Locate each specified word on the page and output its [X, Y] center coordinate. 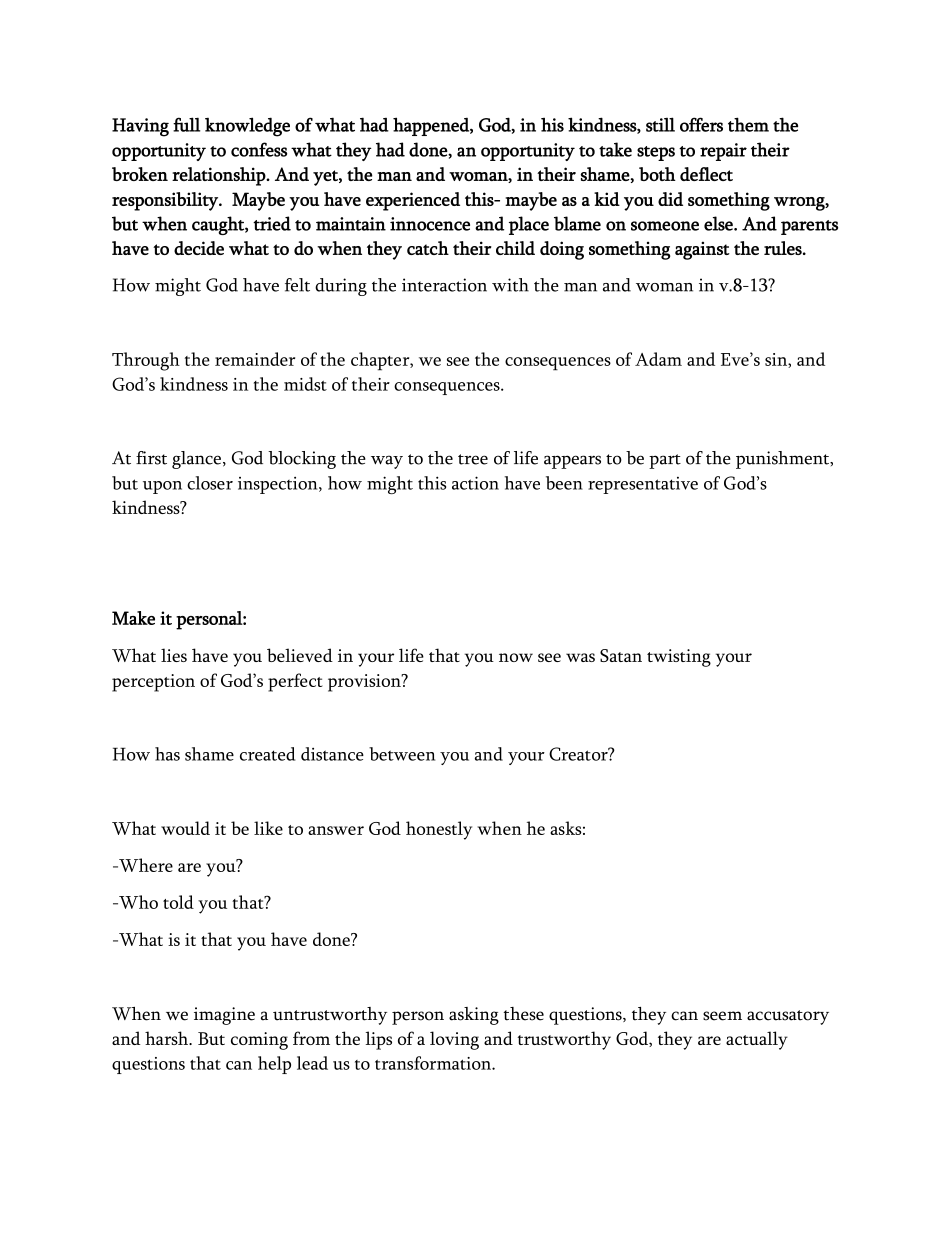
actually [757, 1040]
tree [473, 459]
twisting [679, 658]
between [402, 754]
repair [723, 152]
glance [196, 460]
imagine [224, 1016]
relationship [220, 176]
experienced [413, 201]
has [167, 754]
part [665, 461]
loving [454, 1040]
